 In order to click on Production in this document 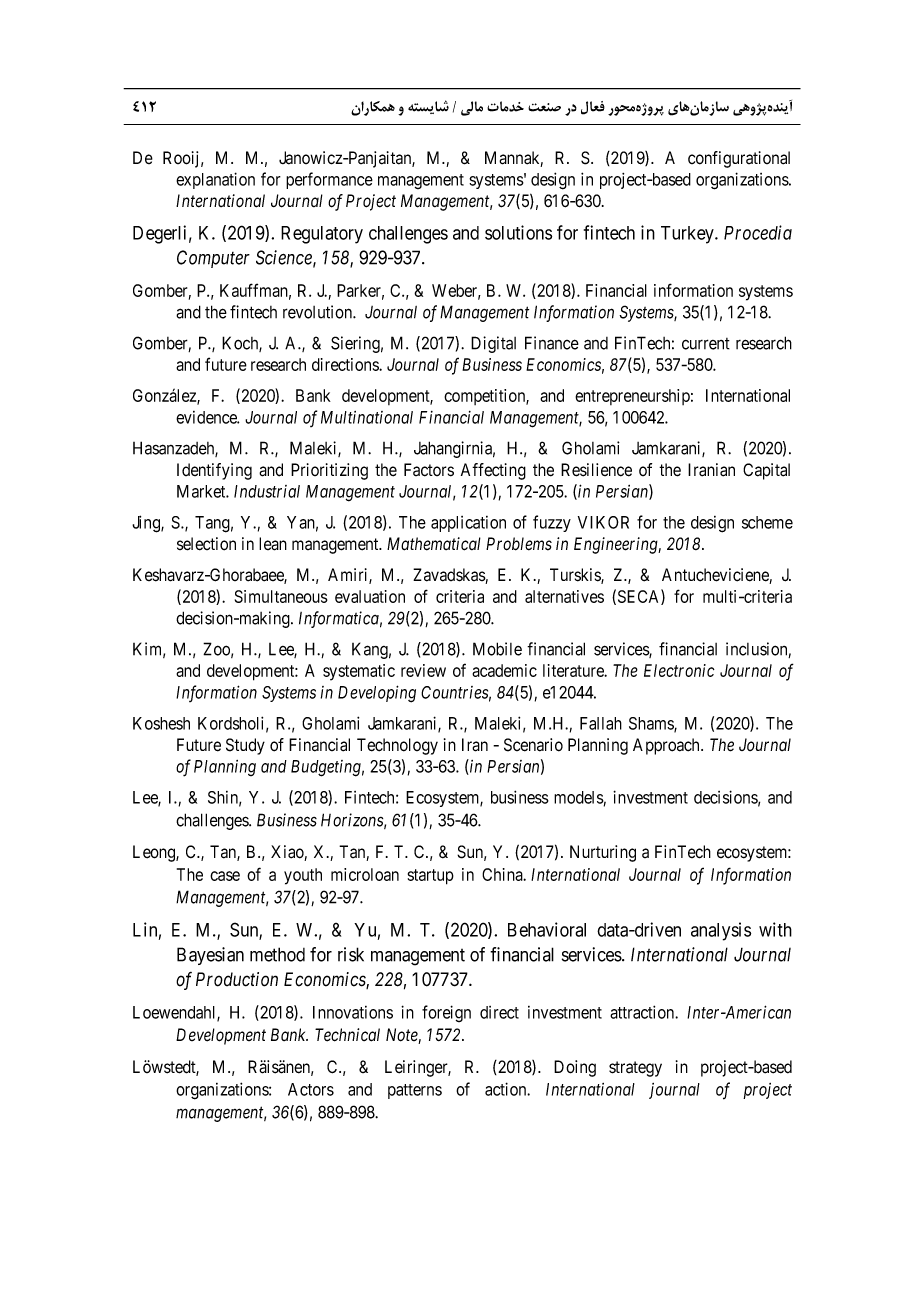, I will do `click(237, 979)`.
